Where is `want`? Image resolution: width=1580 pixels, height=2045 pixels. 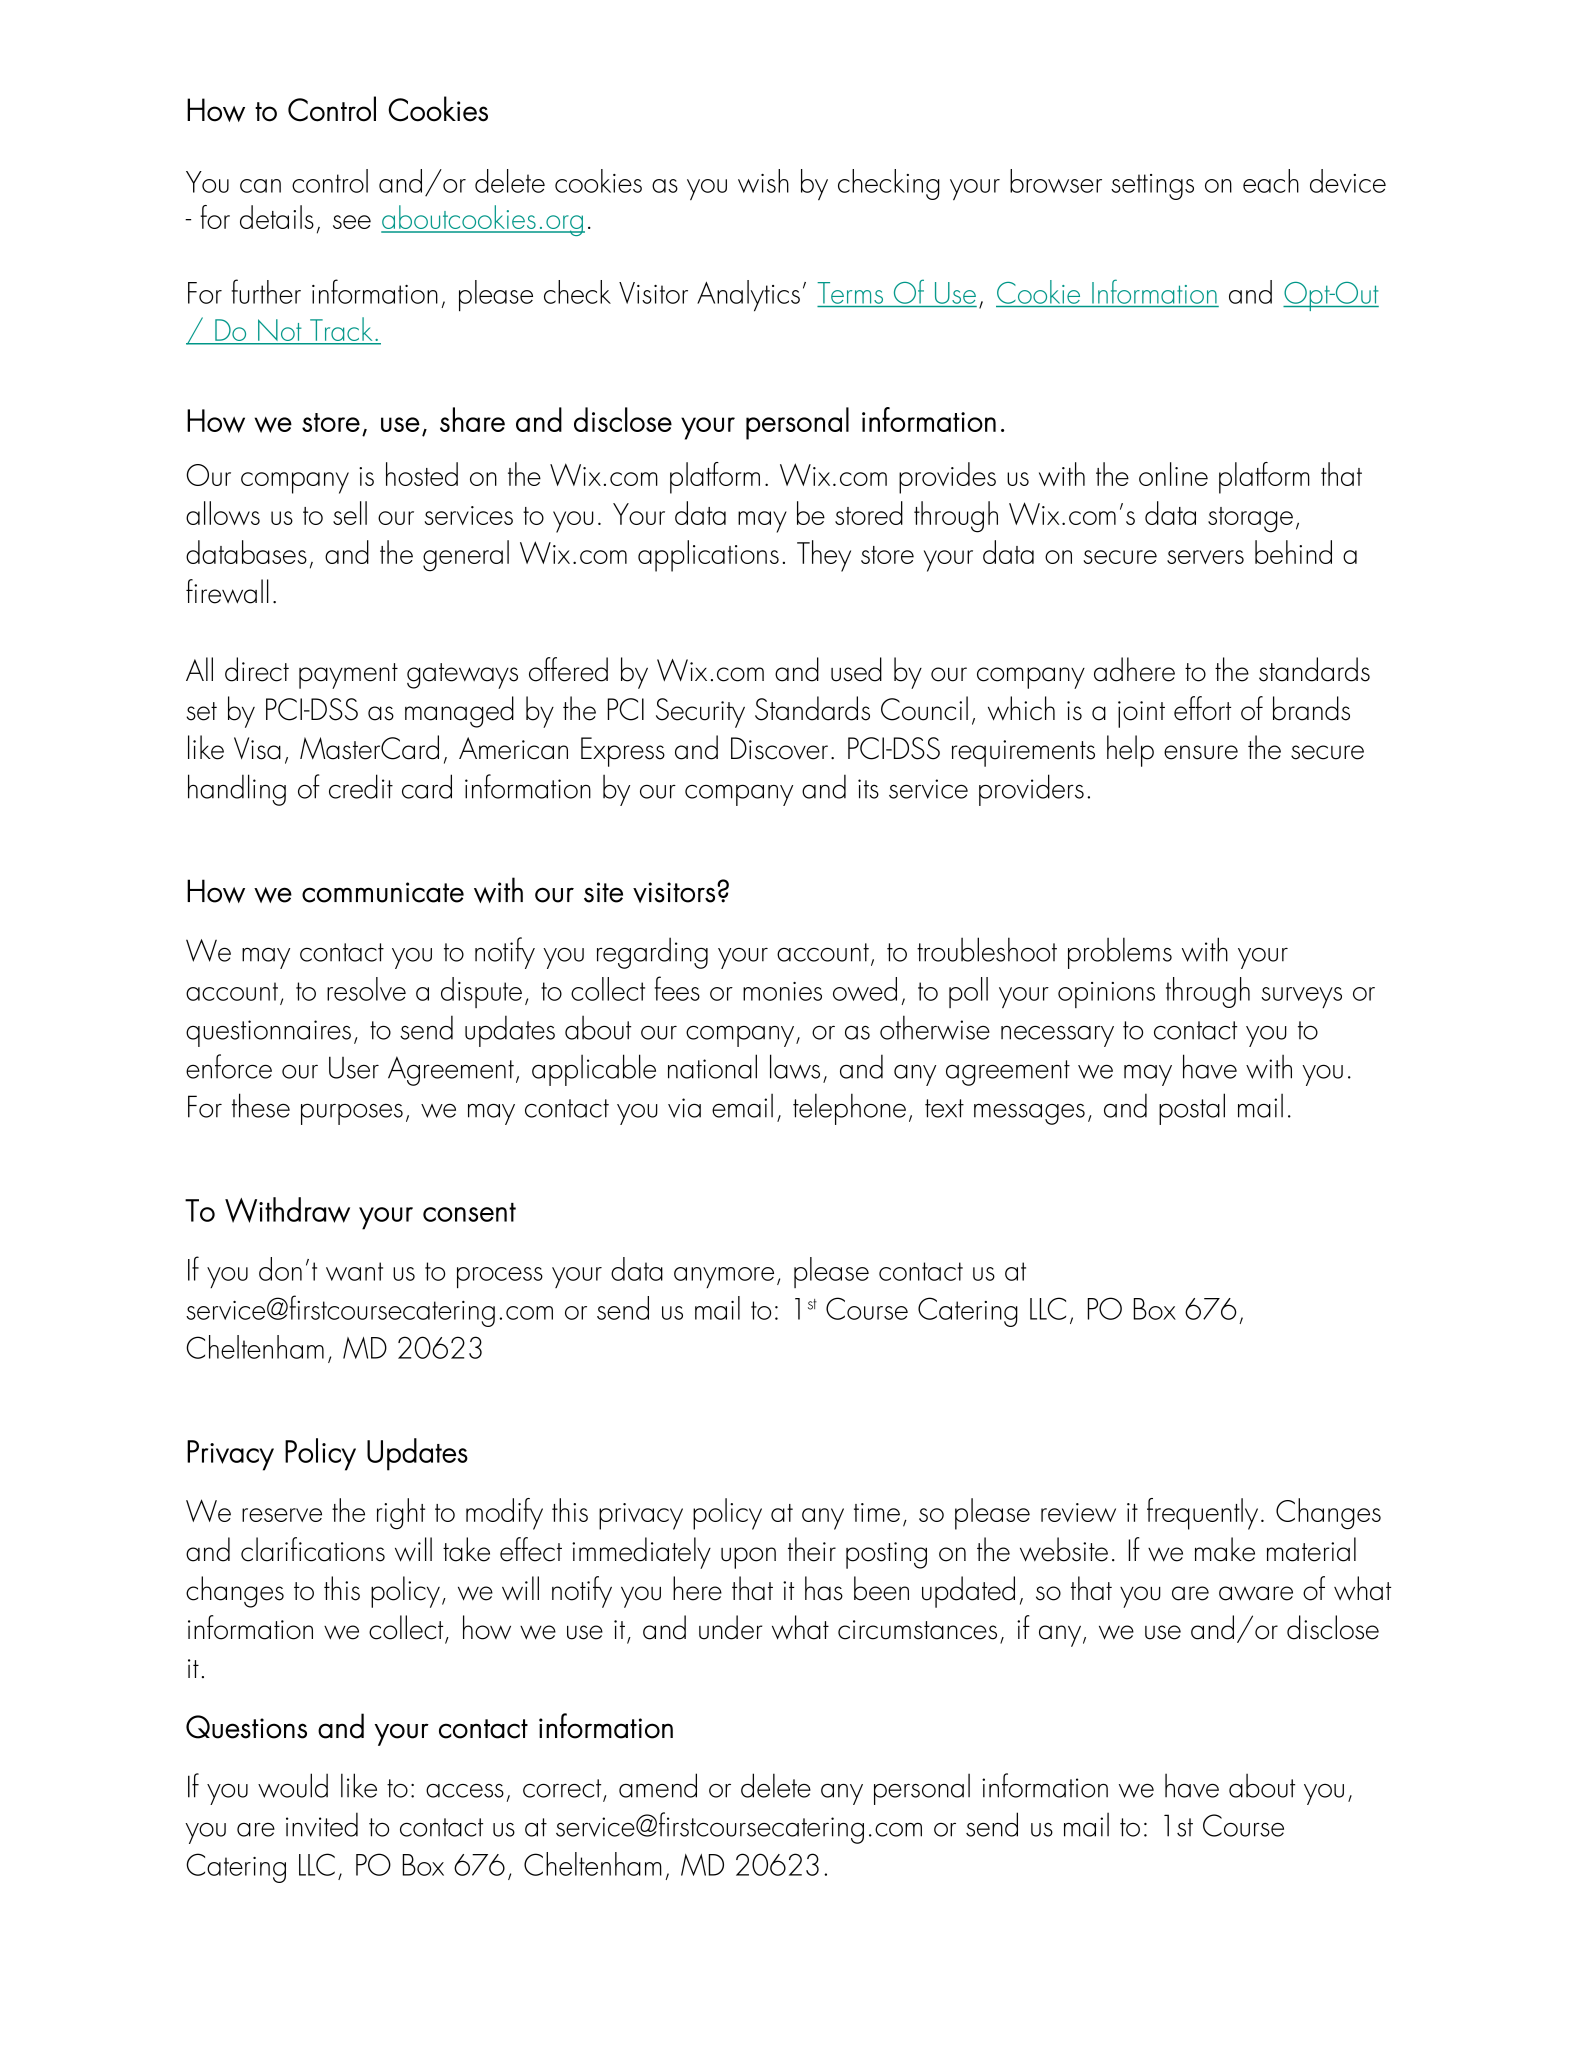 want is located at coordinates (354, 1271).
